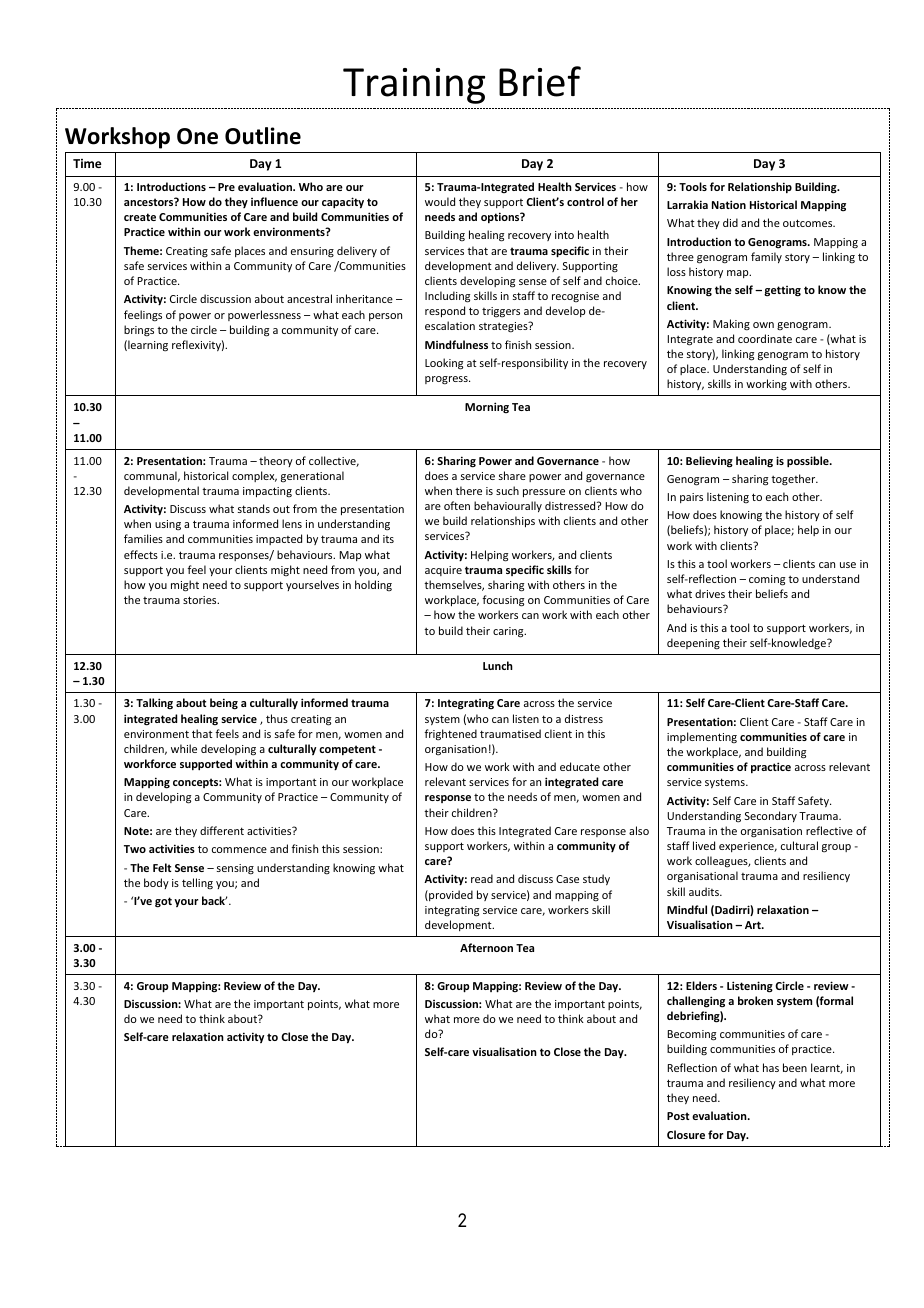 The width and height of the page is (924, 1308). What do you see at coordinates (678, 1116) in the page?
I see `Post` at bounding box center [678, 1116].
